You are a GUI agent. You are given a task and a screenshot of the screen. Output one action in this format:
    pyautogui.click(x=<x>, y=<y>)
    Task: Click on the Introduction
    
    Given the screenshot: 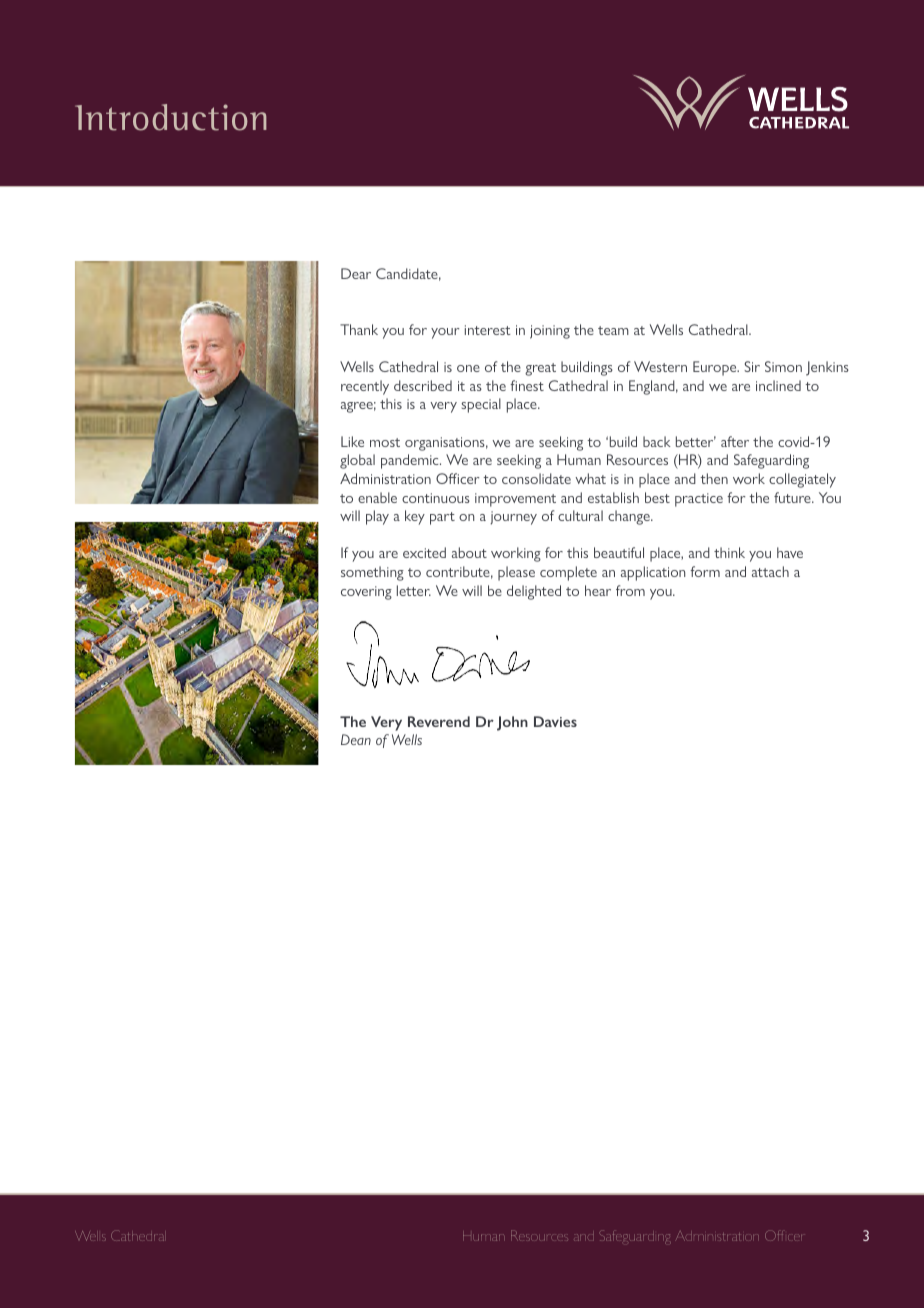 What is the action you would take?
    pyautogui.click(x=171, y=117)
